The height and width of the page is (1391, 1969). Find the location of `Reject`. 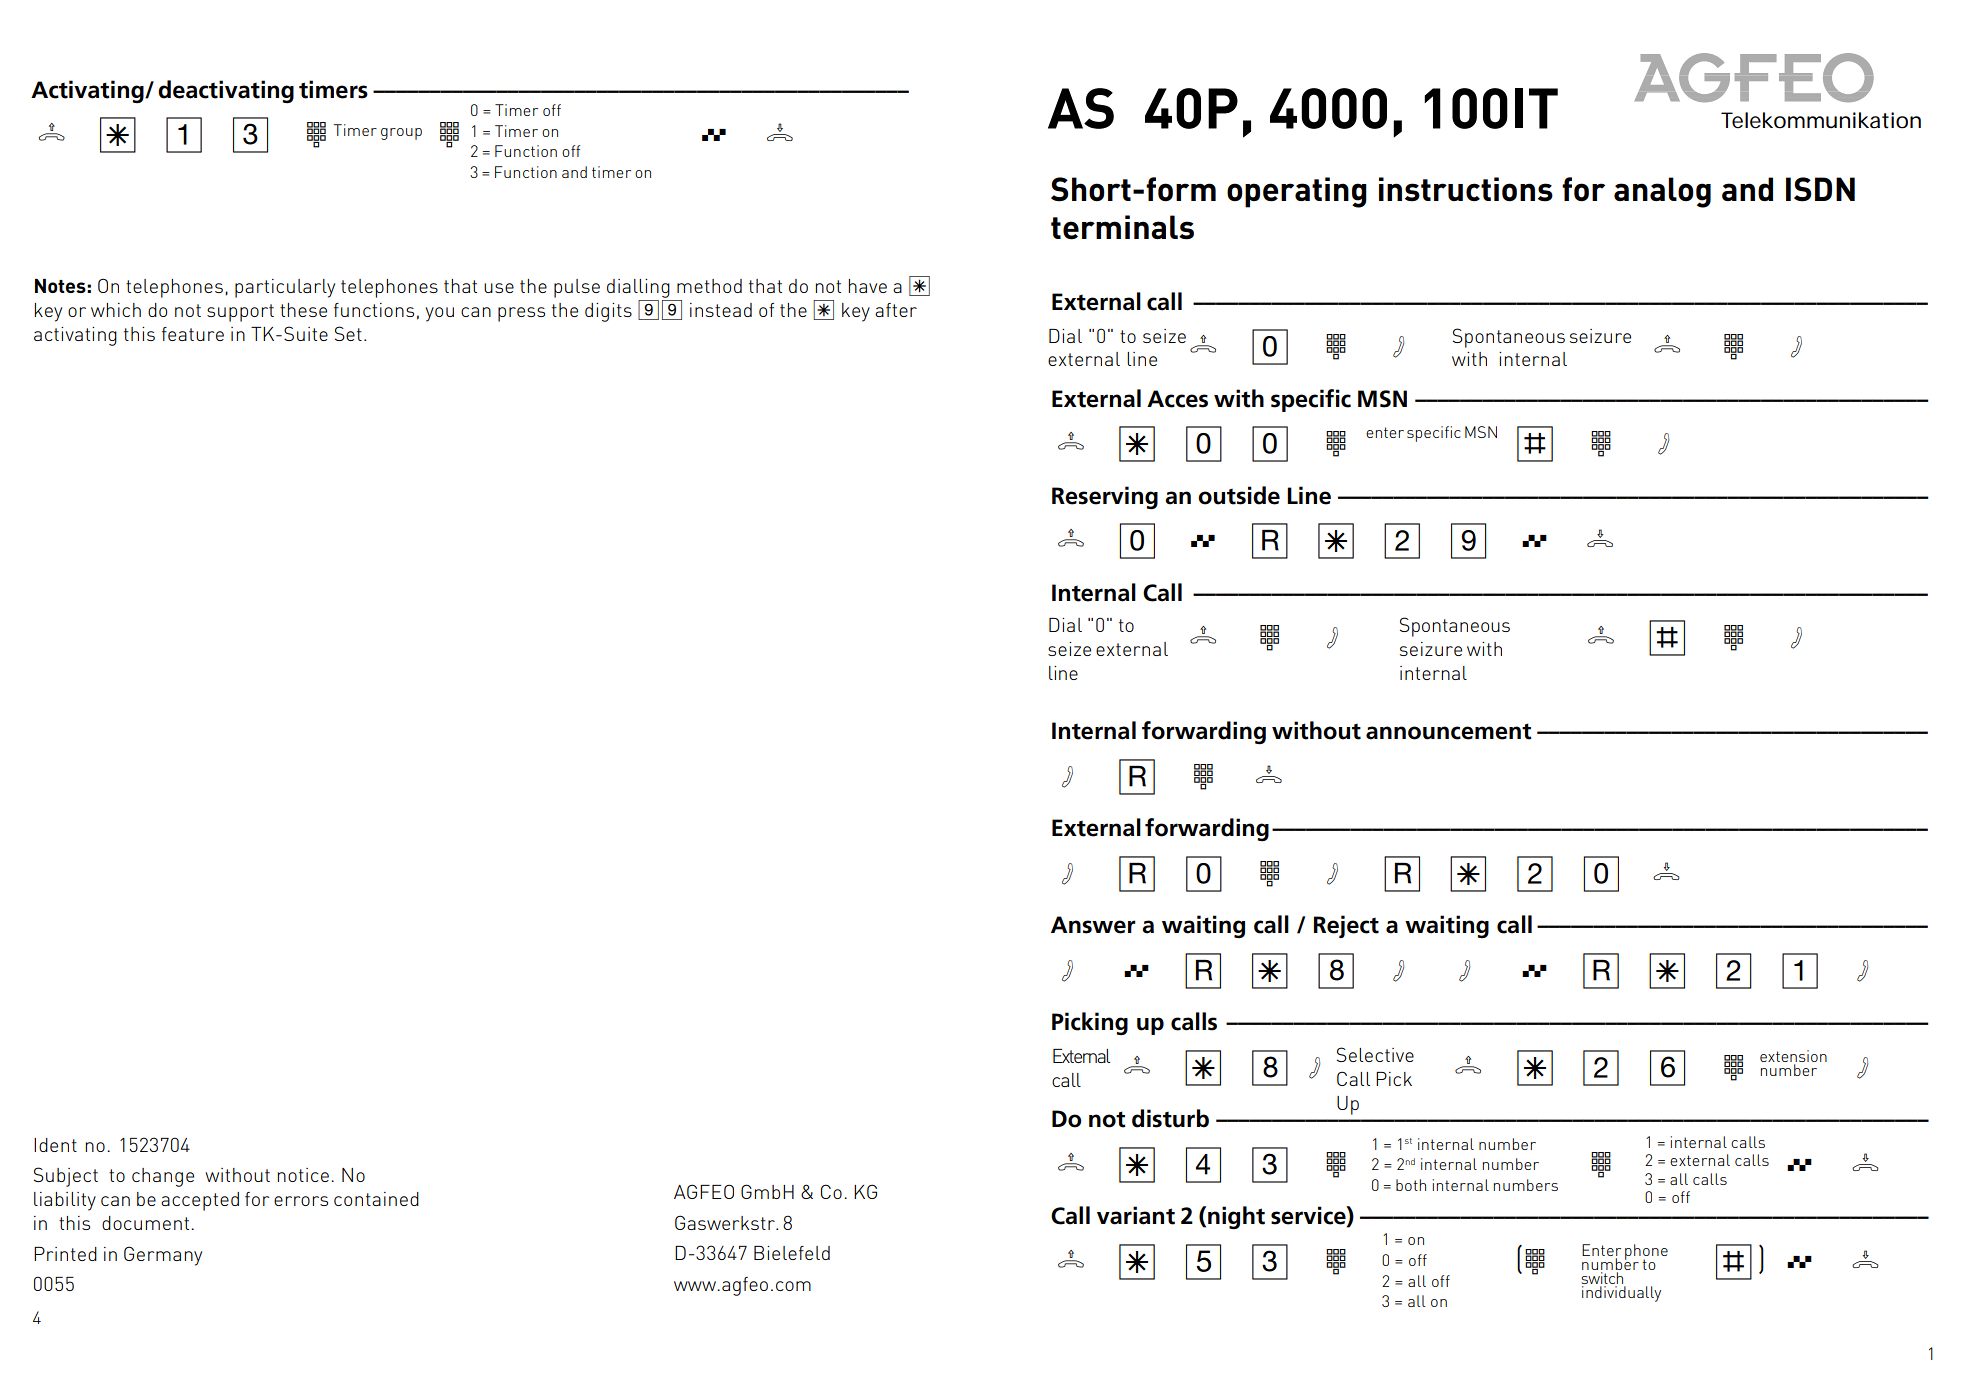

Reject is located at coordinates (1346, 926).
